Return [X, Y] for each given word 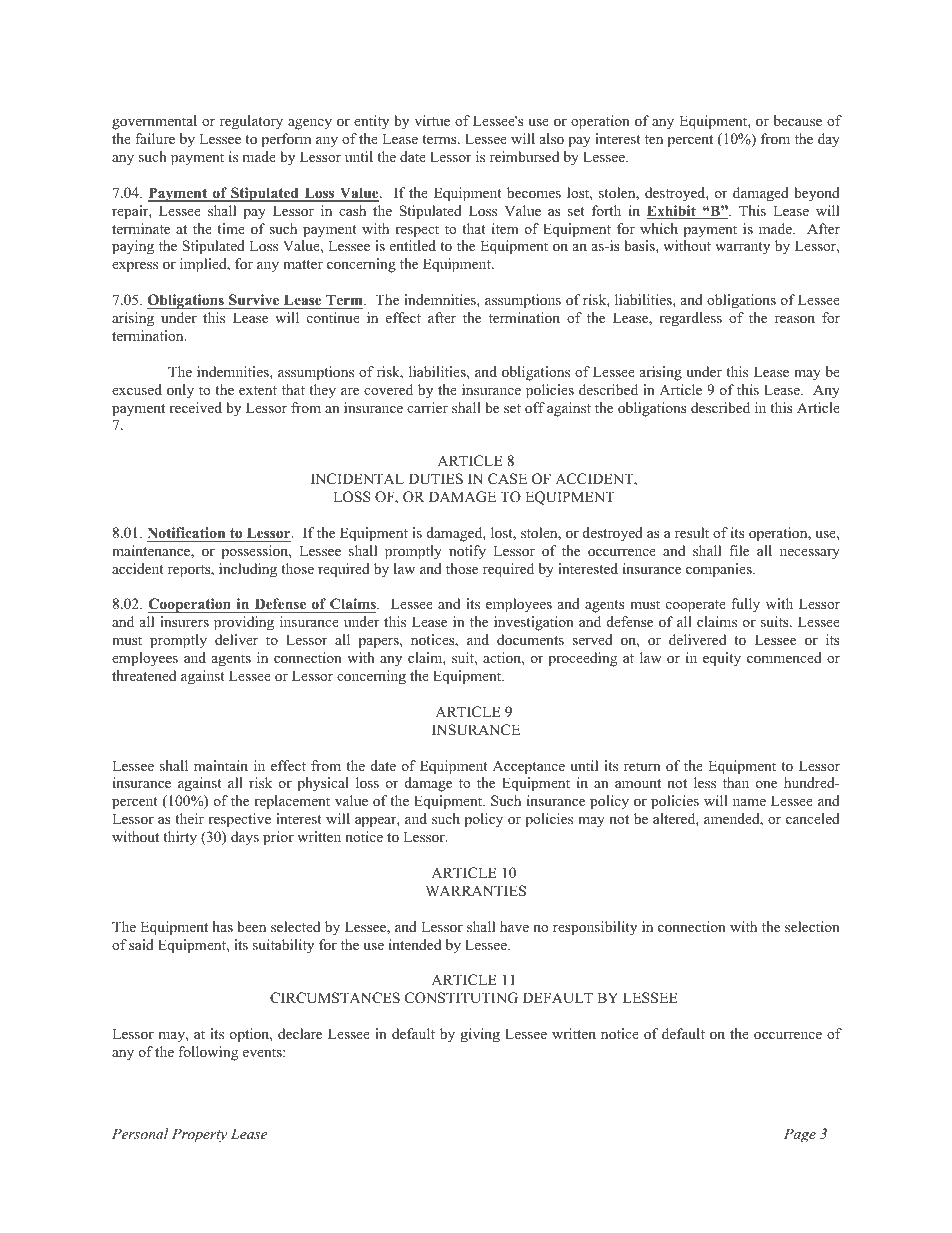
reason [795, 319]
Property [199, 1135]
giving [480, 1035]
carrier [427, 407]
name [749, 802]
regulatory [251, 122]
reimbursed [524, 156]
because [798, 120]
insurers [184, 621]
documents [530, 640]
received [195, 407]
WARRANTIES [475, 891]
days [245, 838]
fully [745, 605]
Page [800, 1135]
